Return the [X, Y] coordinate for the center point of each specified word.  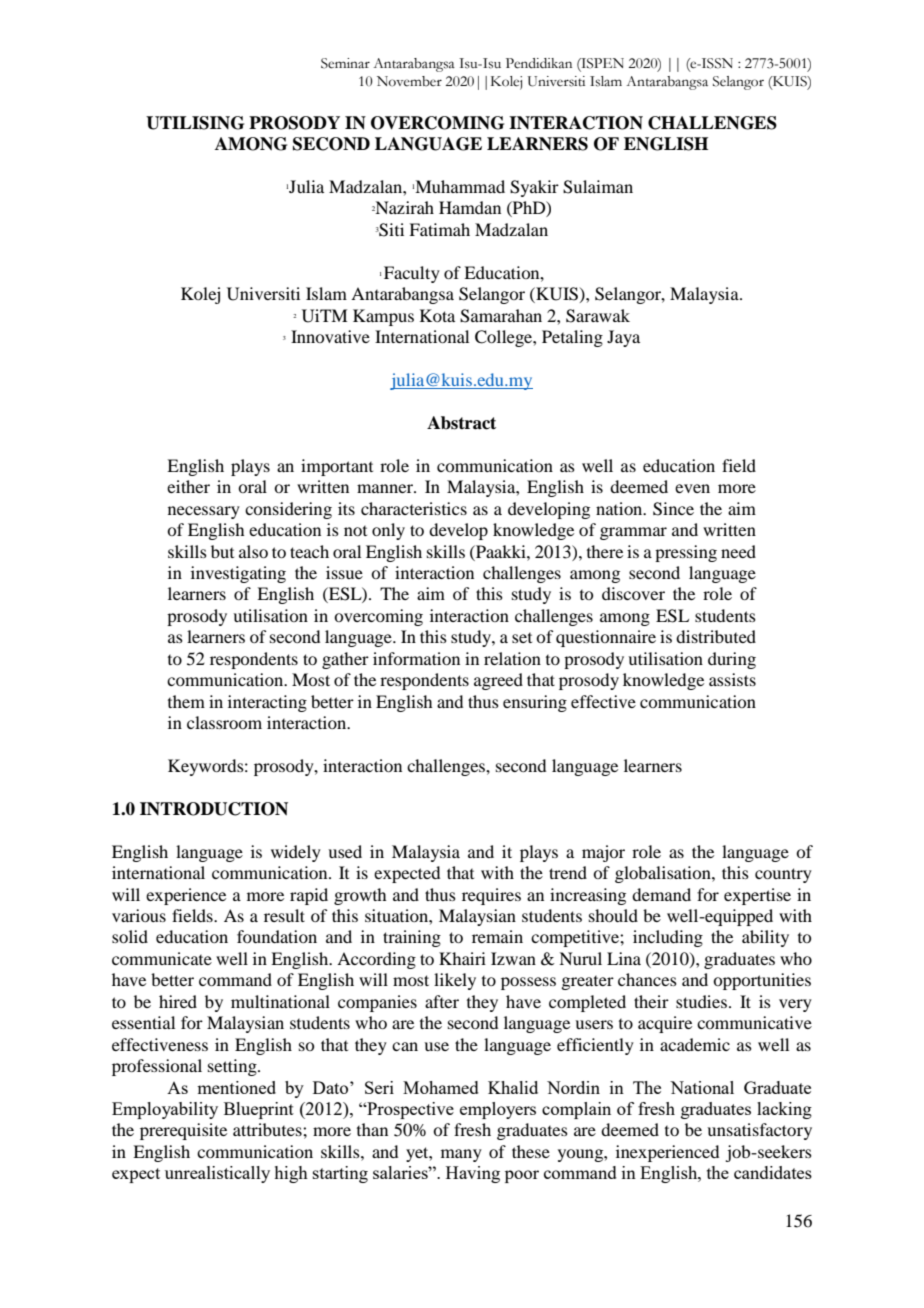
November [409, 81]
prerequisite [183, 1131]
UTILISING [195, 123]
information [416, 658]
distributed [716, 636]
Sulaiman [598, 187]
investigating [238, 574]
